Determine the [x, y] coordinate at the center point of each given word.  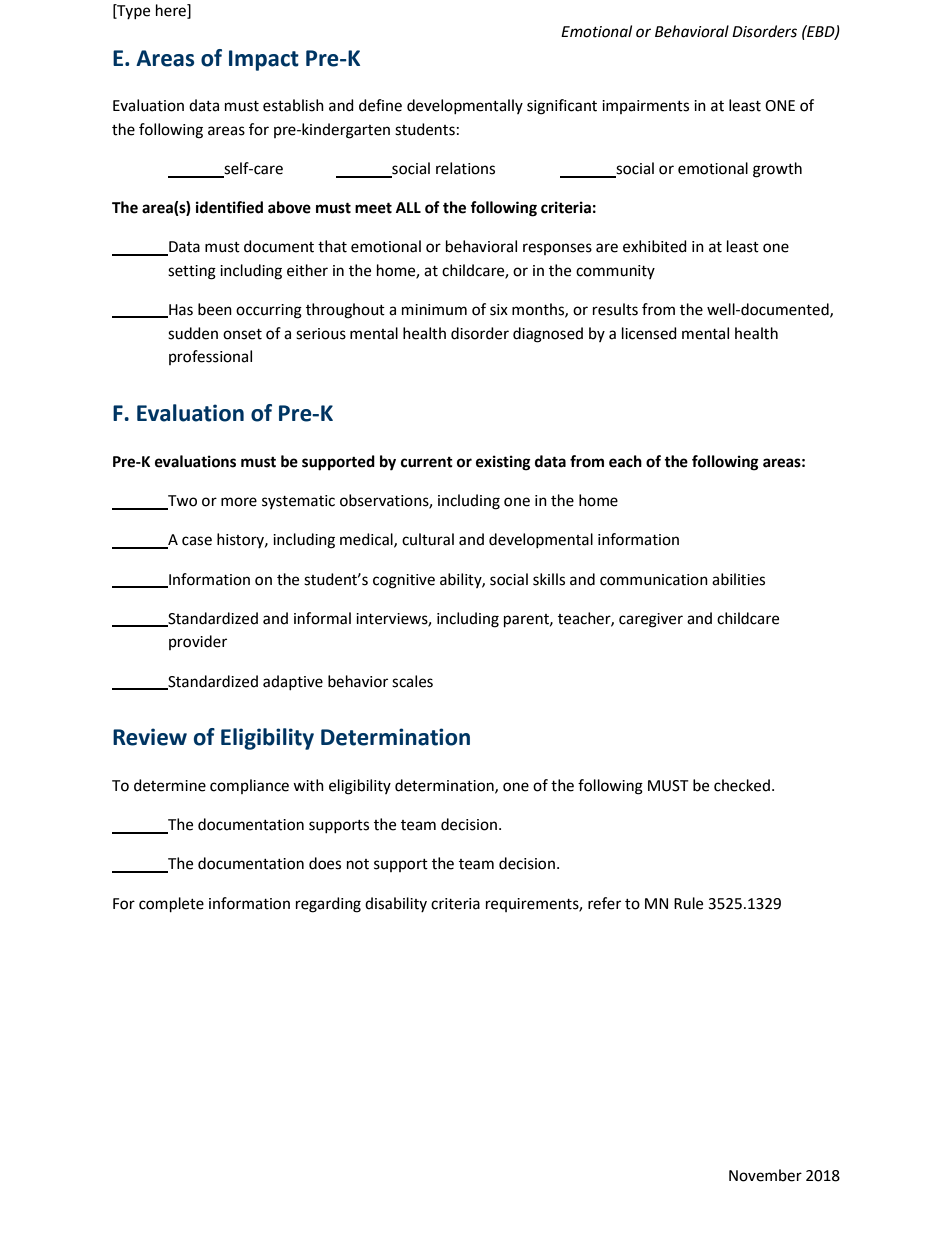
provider [198, 642]
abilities [738, 579]
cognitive [404, 581]
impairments [645, 107]
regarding [328, 905]
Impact [264, 60]
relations [465, 168]
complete [171, 905]
